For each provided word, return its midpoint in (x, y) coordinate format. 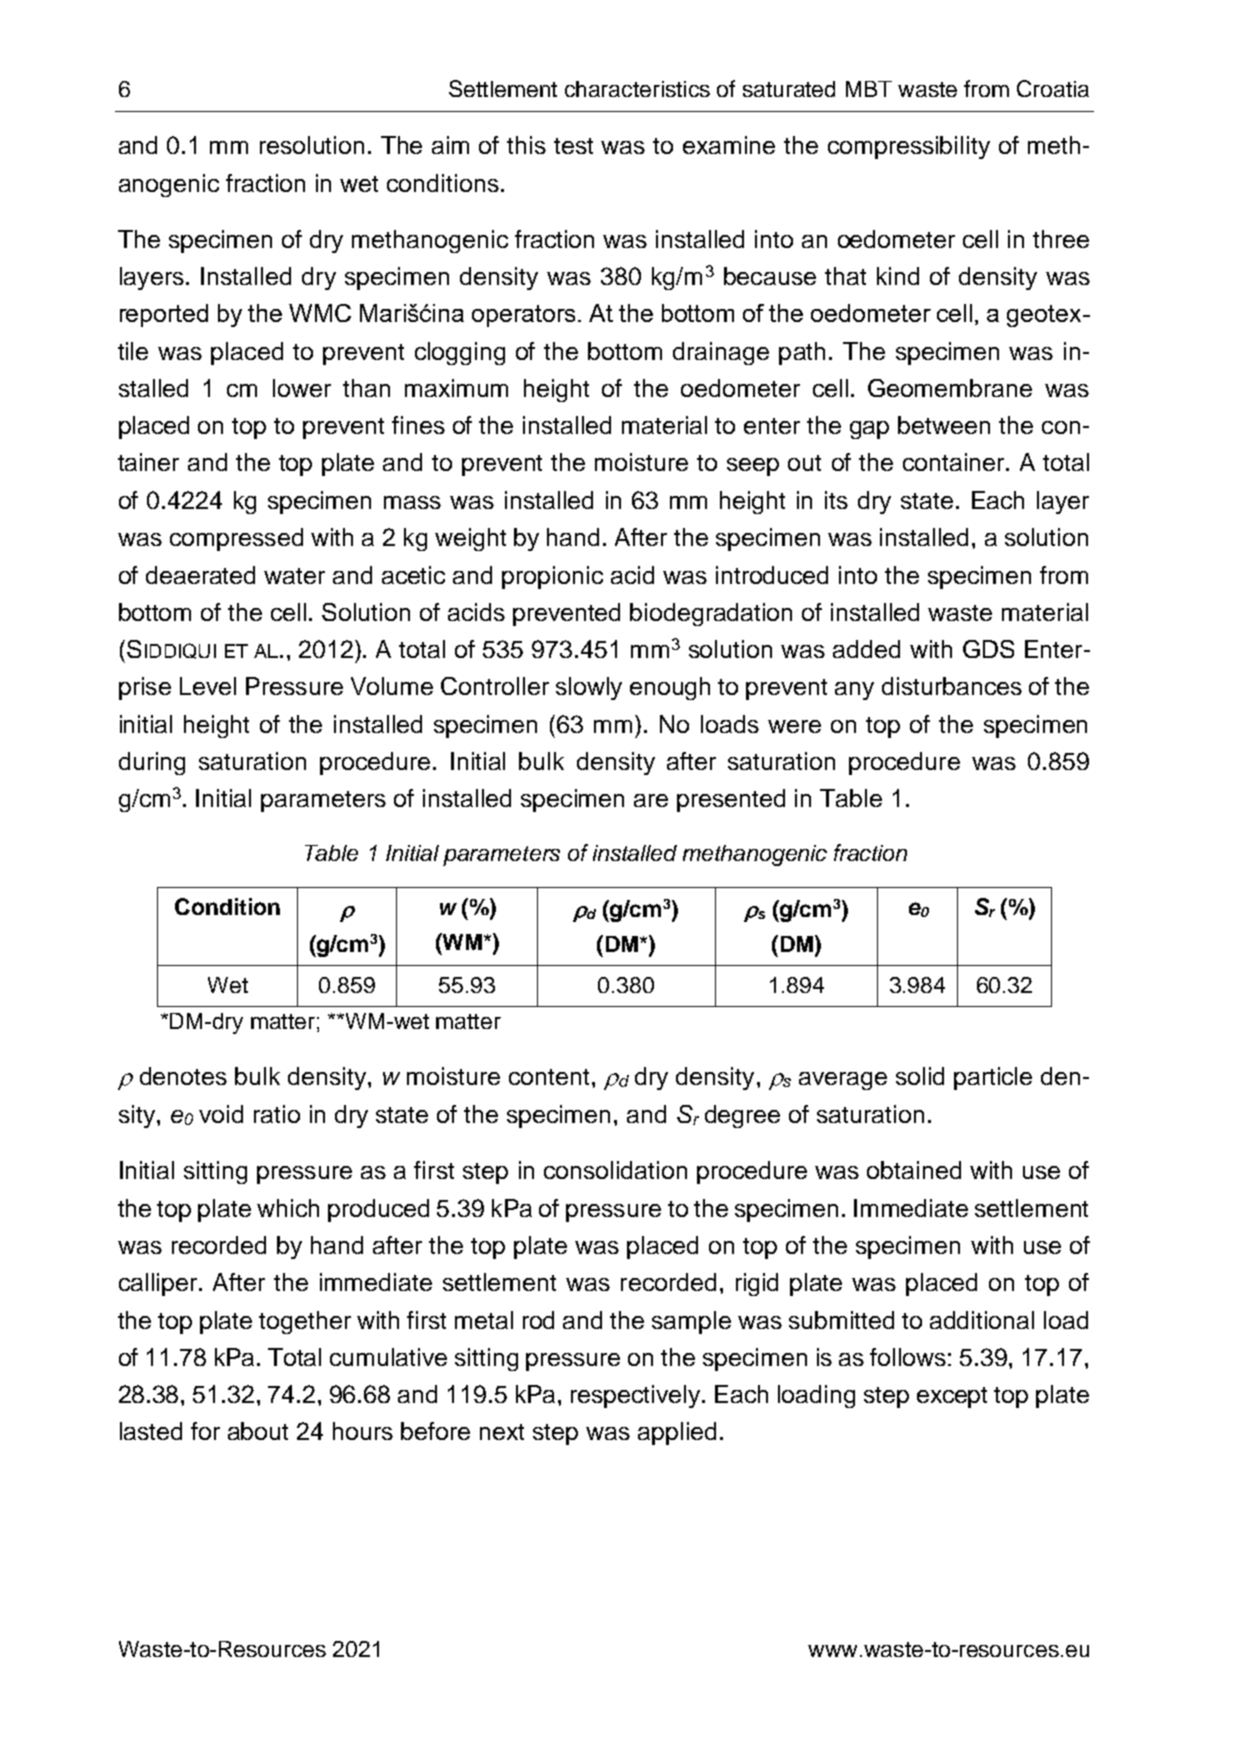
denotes (183, 1076)
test (573, 146)
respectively (637, 1396)
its (836, 500)
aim (450, 145)
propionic (552, 577)
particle (993, 1078)
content (549, 1077)
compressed (236, 539)
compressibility (909, 147)
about (258, 1431)
